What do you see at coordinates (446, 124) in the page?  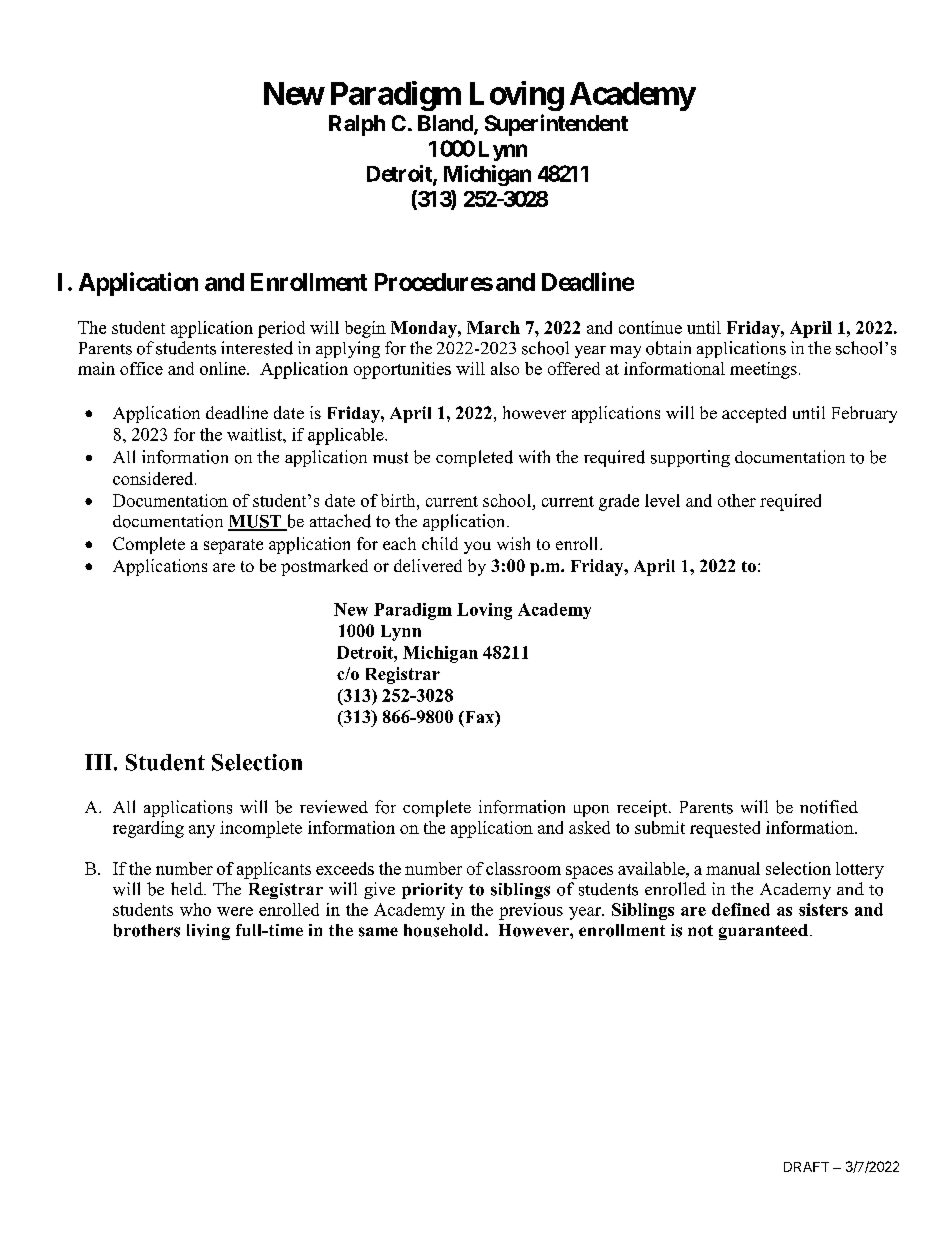 I see `Bland` at bounding box center [446, 124].
